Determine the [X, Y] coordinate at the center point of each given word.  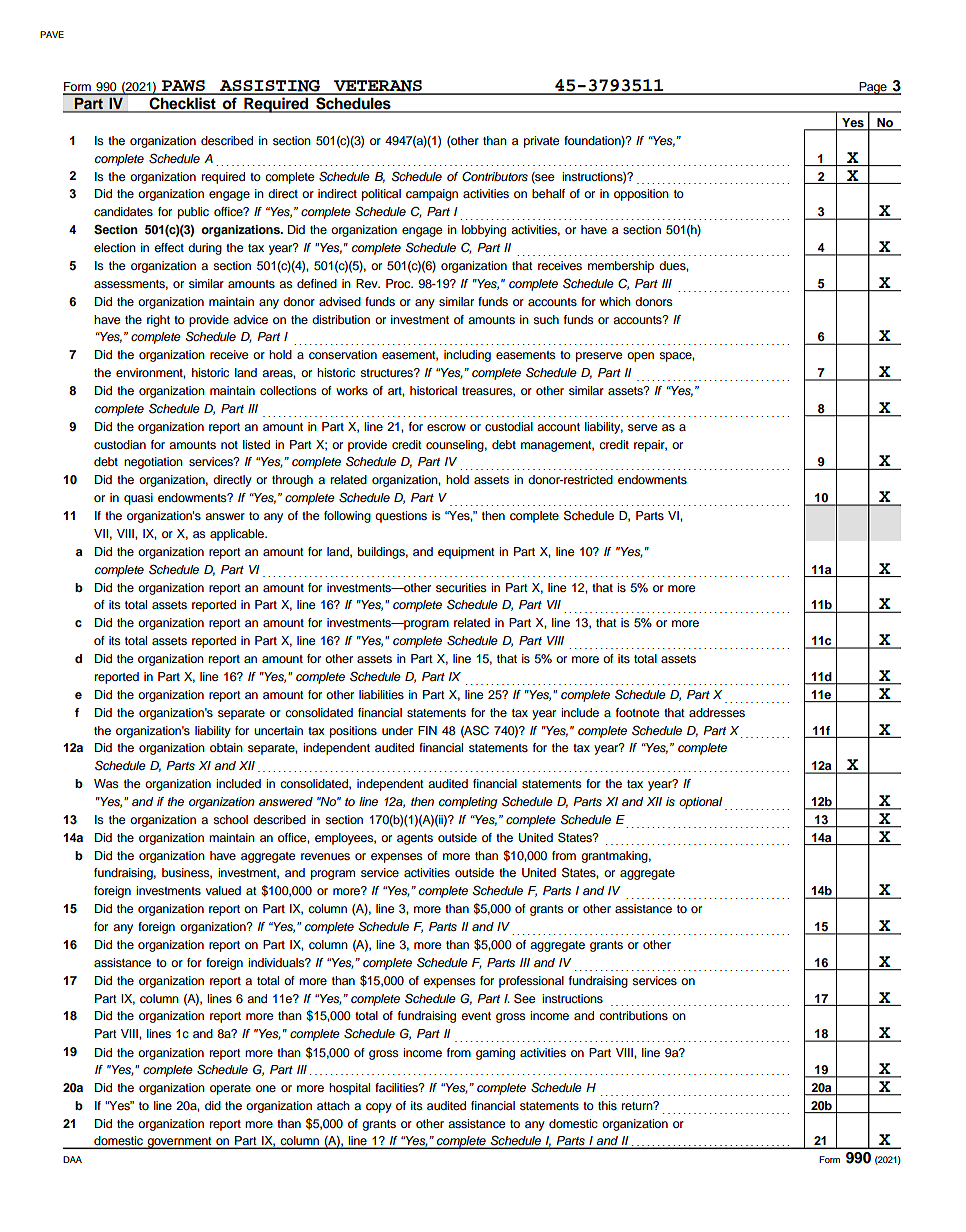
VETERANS [378, 87]
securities [461, 587]
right [158, 321]
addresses [717, 712]
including [467, 356]
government [179, 1143]
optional [701, 803]
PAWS [183, 87]
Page [873, 88]
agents [415, 839]
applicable [238, 535]
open [640, 357]
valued [223, 890]
